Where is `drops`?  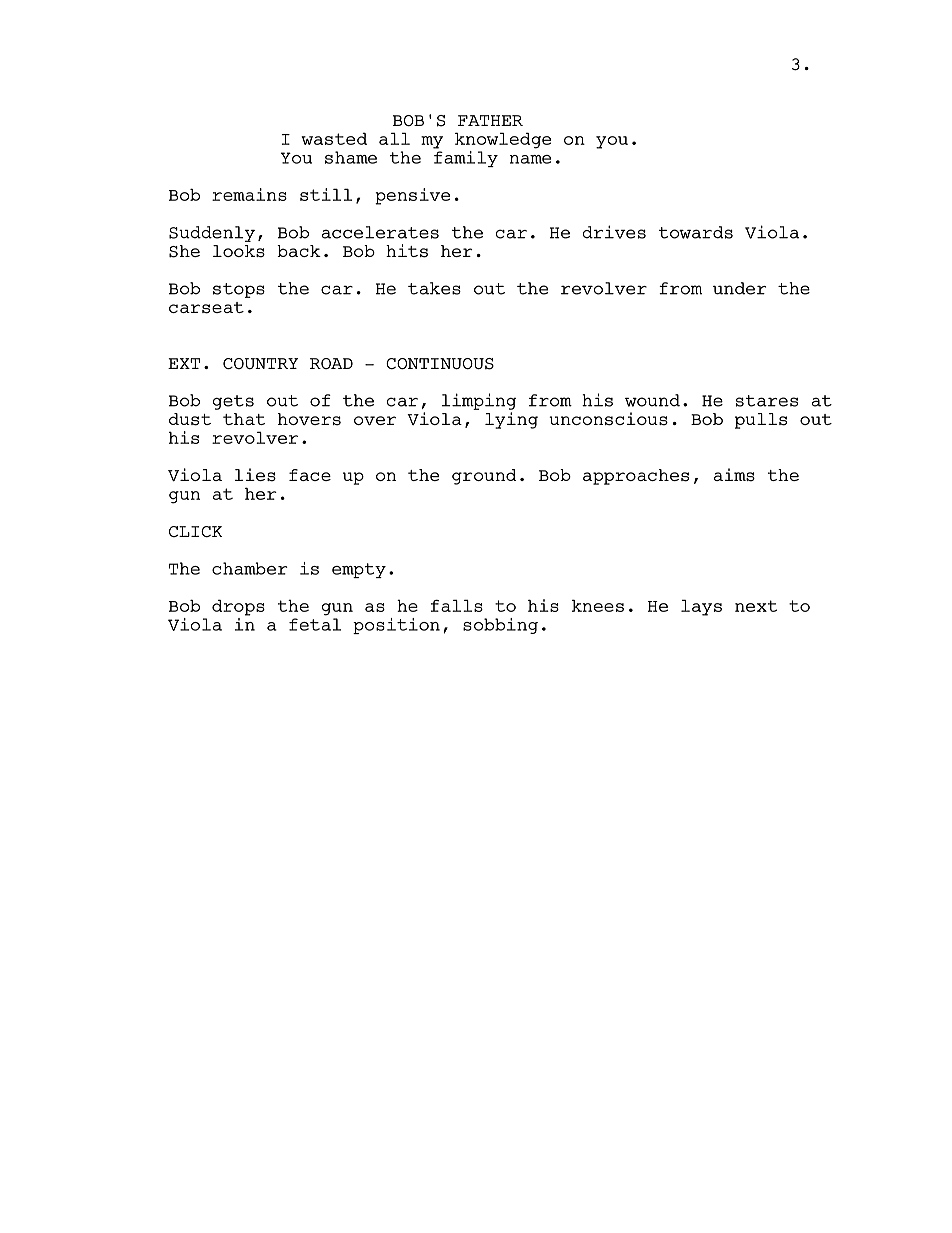 drops is located at coordinates (238, 607).
